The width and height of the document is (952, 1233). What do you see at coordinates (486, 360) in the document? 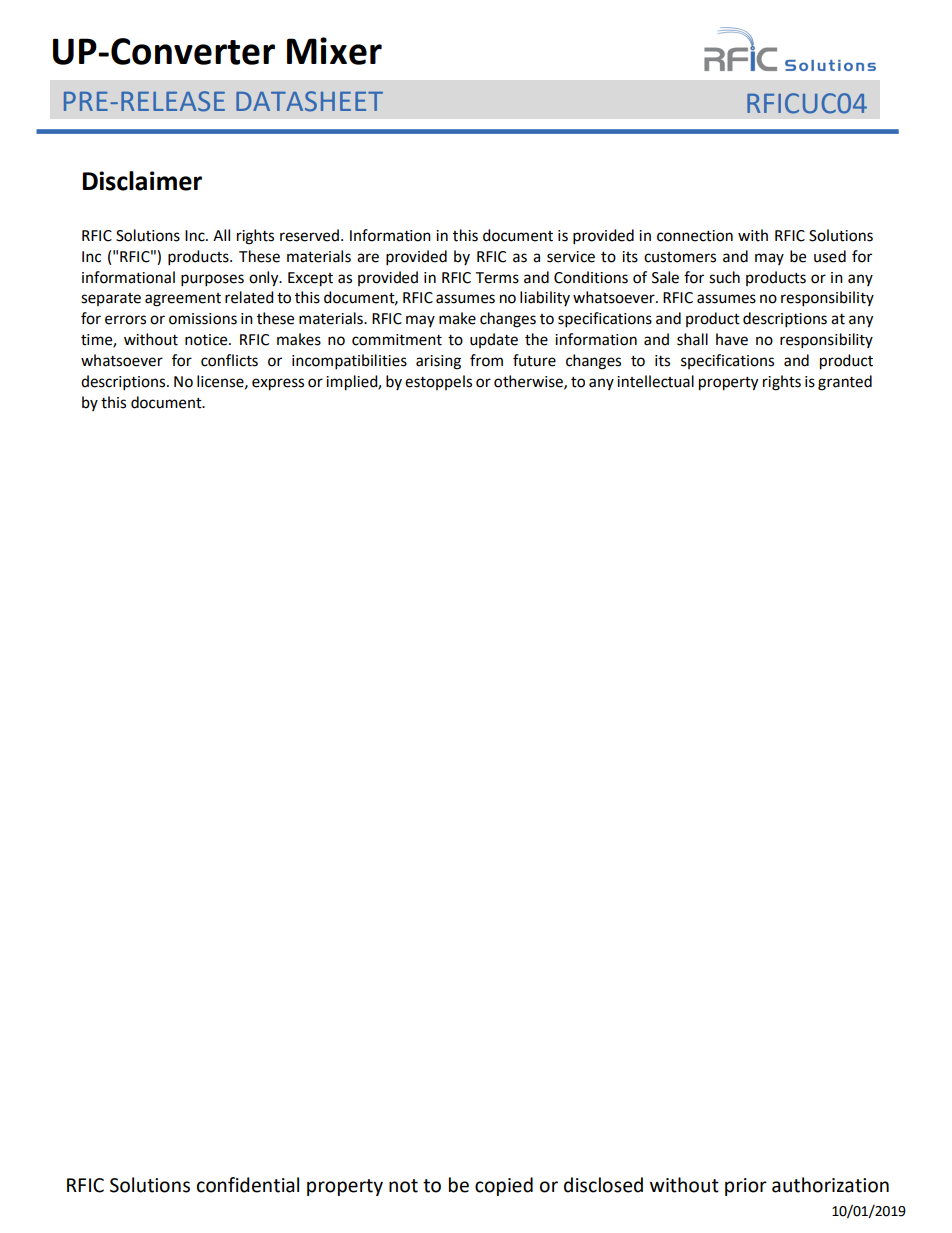
I see `from` at bounding box center [486, 360].
